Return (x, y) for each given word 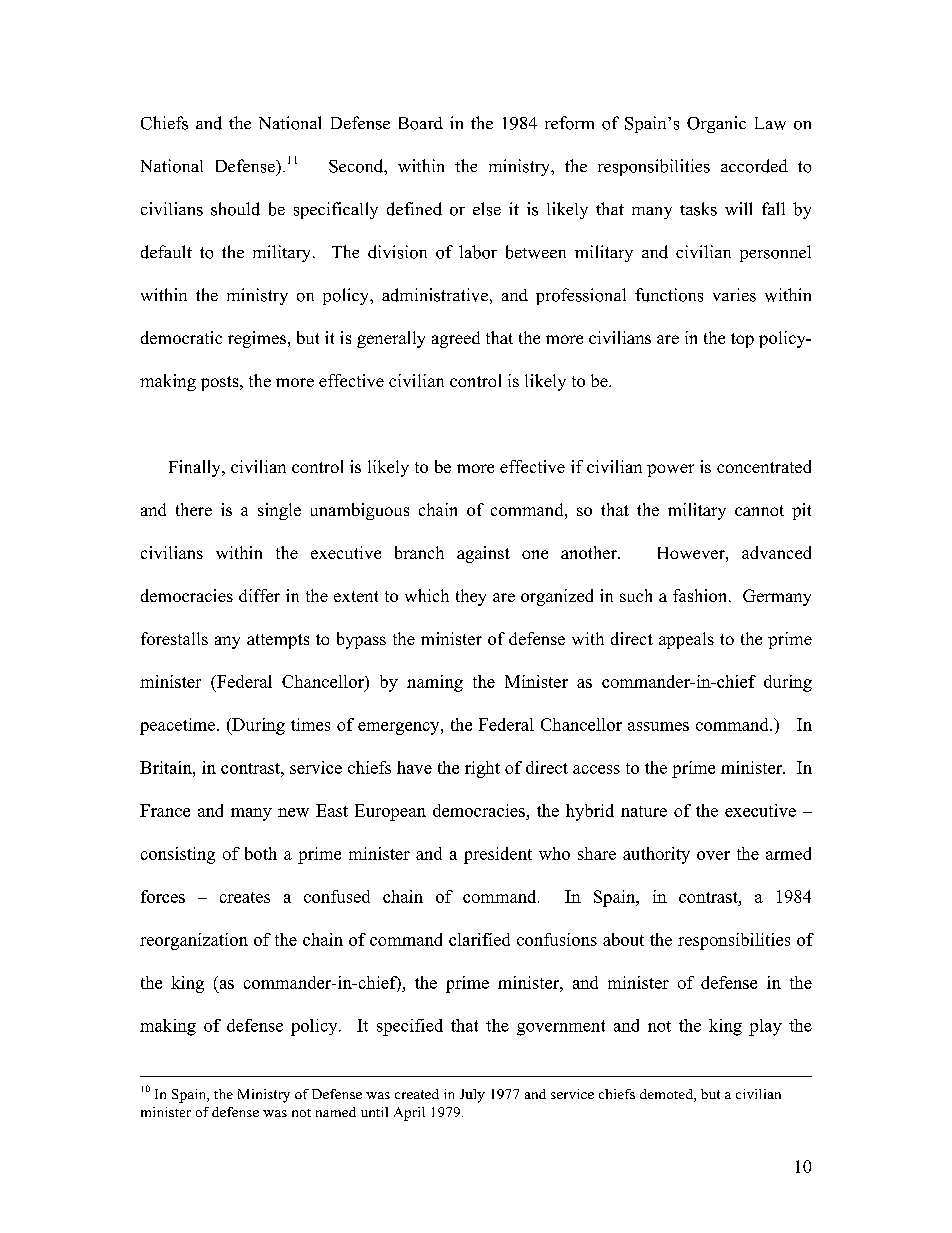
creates (245, 897)
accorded (754, 166)
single (279, 511)
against (483, 554)
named (336, 1112)
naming (435, 683)
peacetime (179, 726)
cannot (759, 510)
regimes (257, 339)
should (235, 209)
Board (421, 123)
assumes (658, 726)
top (742, 340)
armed (788, 853)
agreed (456, 339)
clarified (479, 939)
